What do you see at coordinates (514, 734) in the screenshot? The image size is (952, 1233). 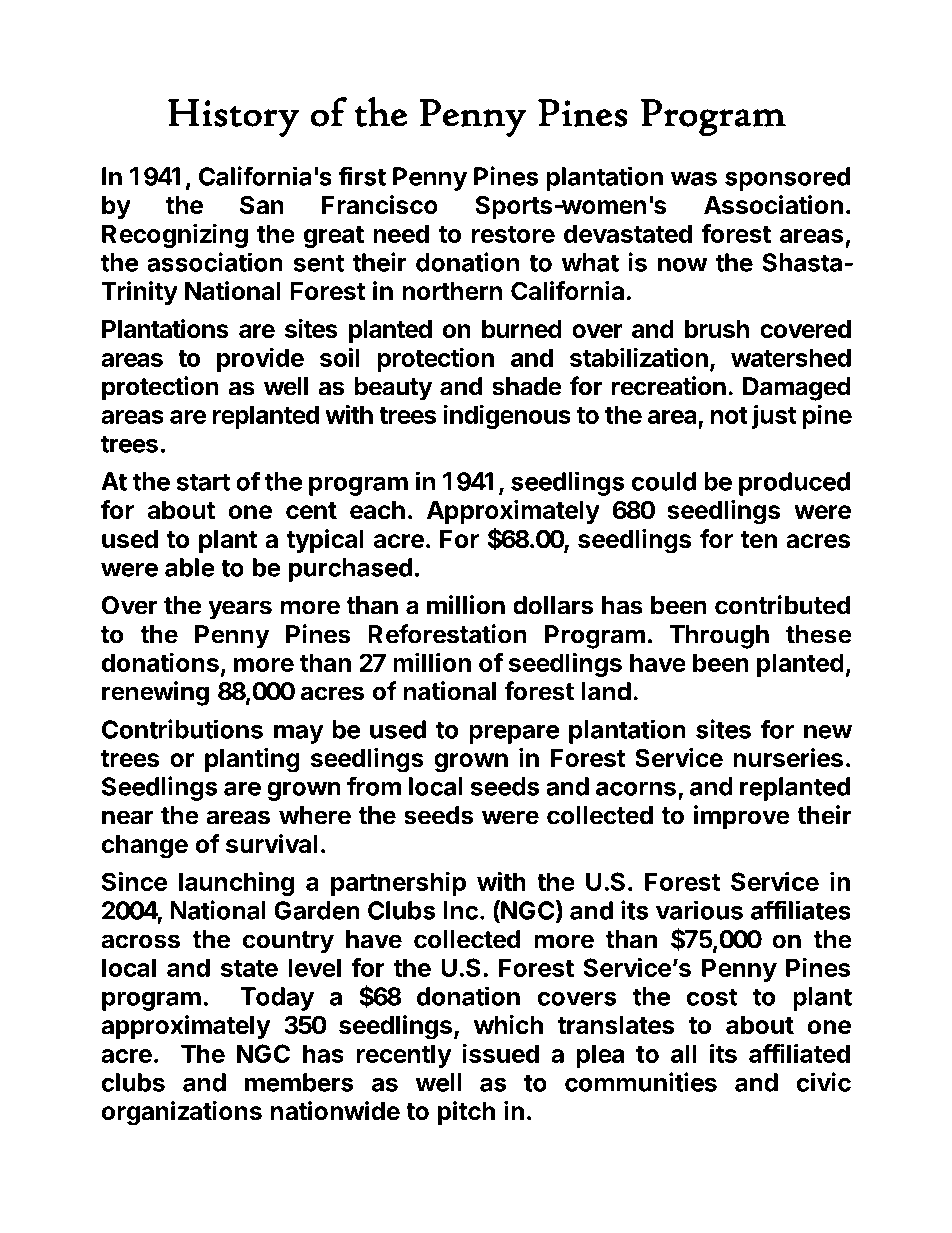 I see `prepare` at bounding box center [514, 734].
